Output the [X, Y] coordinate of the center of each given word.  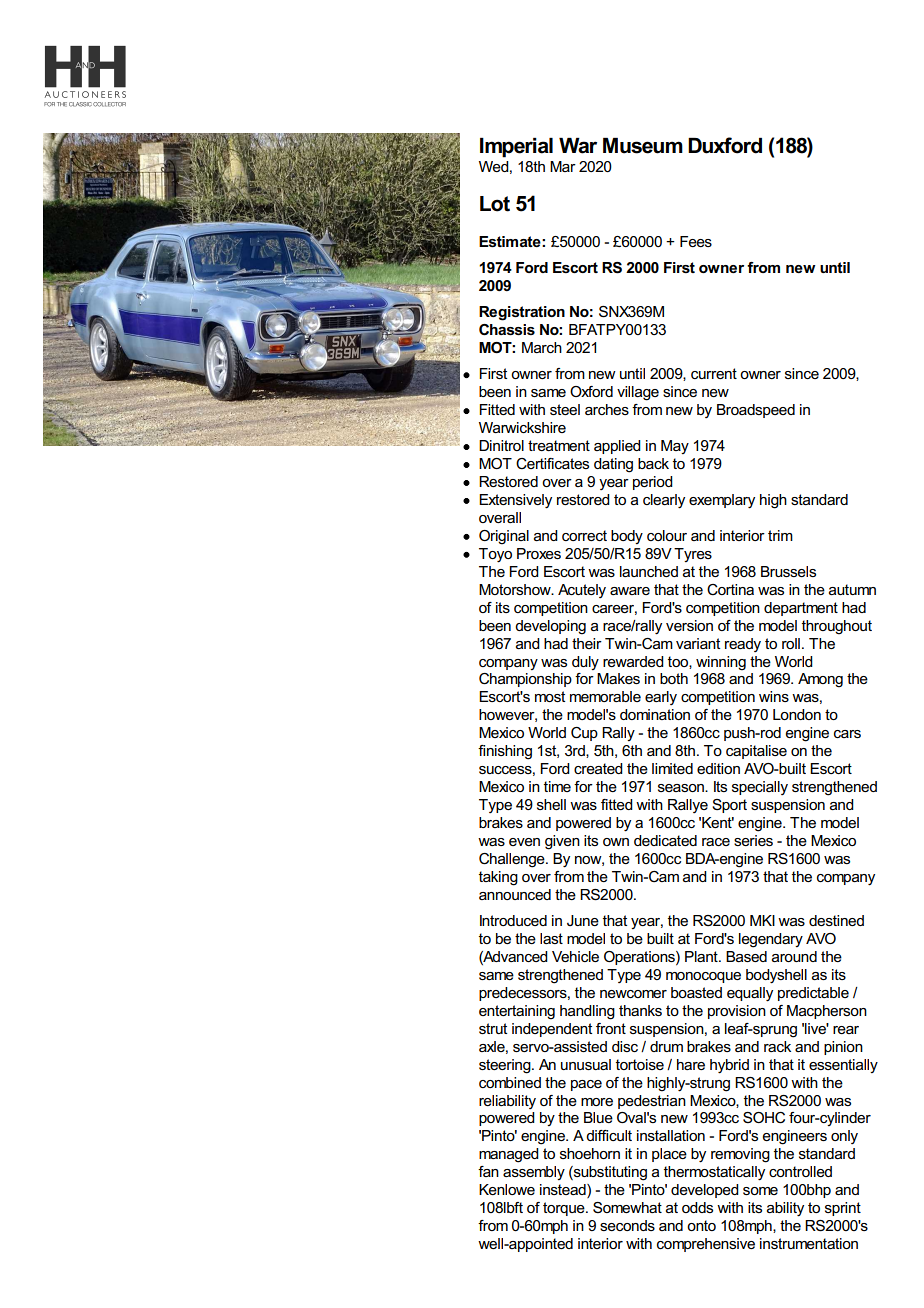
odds [697, 1207]
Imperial [516, 148]
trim [780, 535]
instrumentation [809, 1243]
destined [836, 920]
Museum [643, 146]
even [524, 842]
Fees [696, 241]
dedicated [665, 840]
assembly [534, 1173]
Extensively [515, 501]
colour [667, 535]
